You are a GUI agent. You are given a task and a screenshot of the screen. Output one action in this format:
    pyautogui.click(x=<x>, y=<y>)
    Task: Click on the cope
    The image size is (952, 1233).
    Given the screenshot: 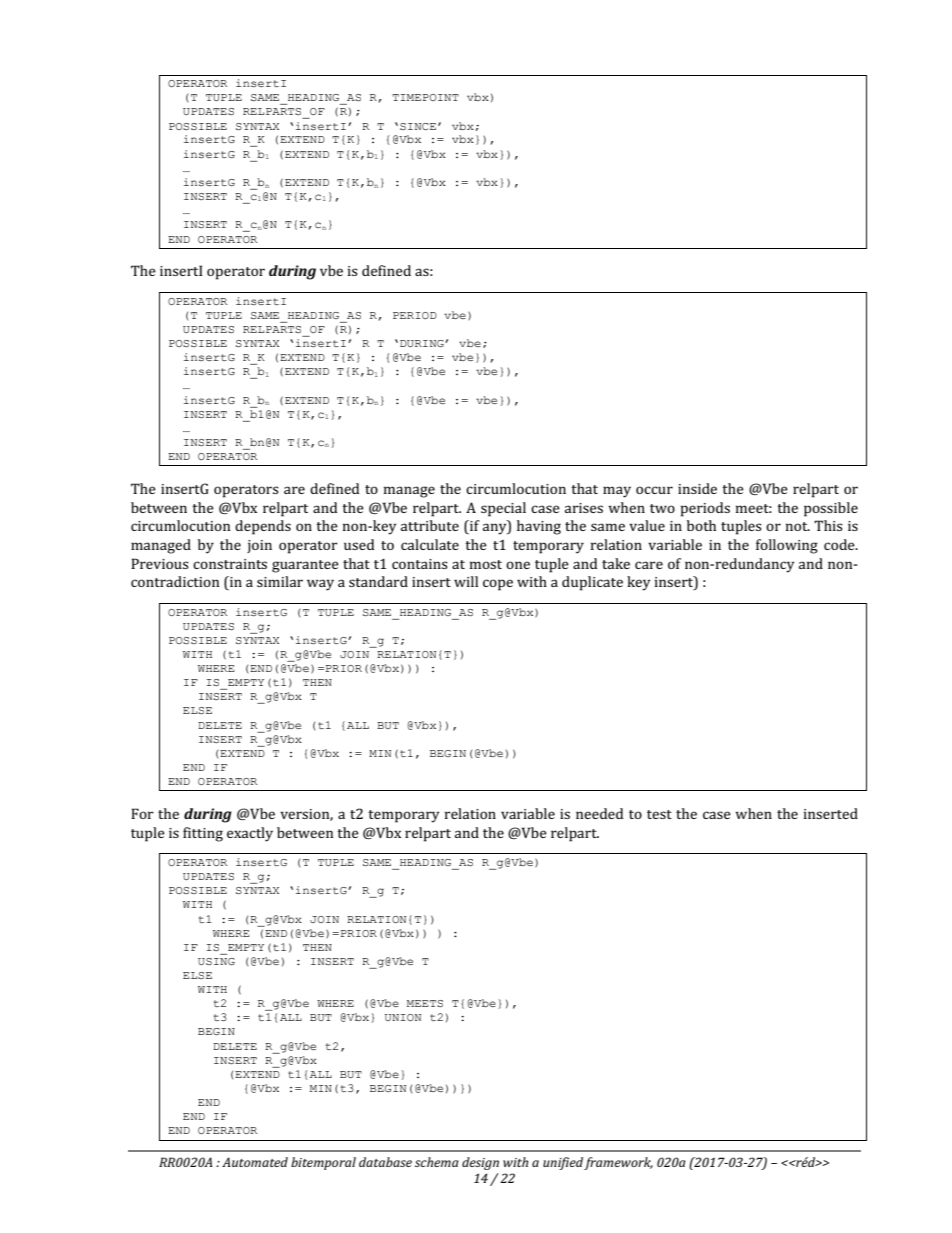 What is the action you would take?
    pyautogui.click(x=498, y=585)
